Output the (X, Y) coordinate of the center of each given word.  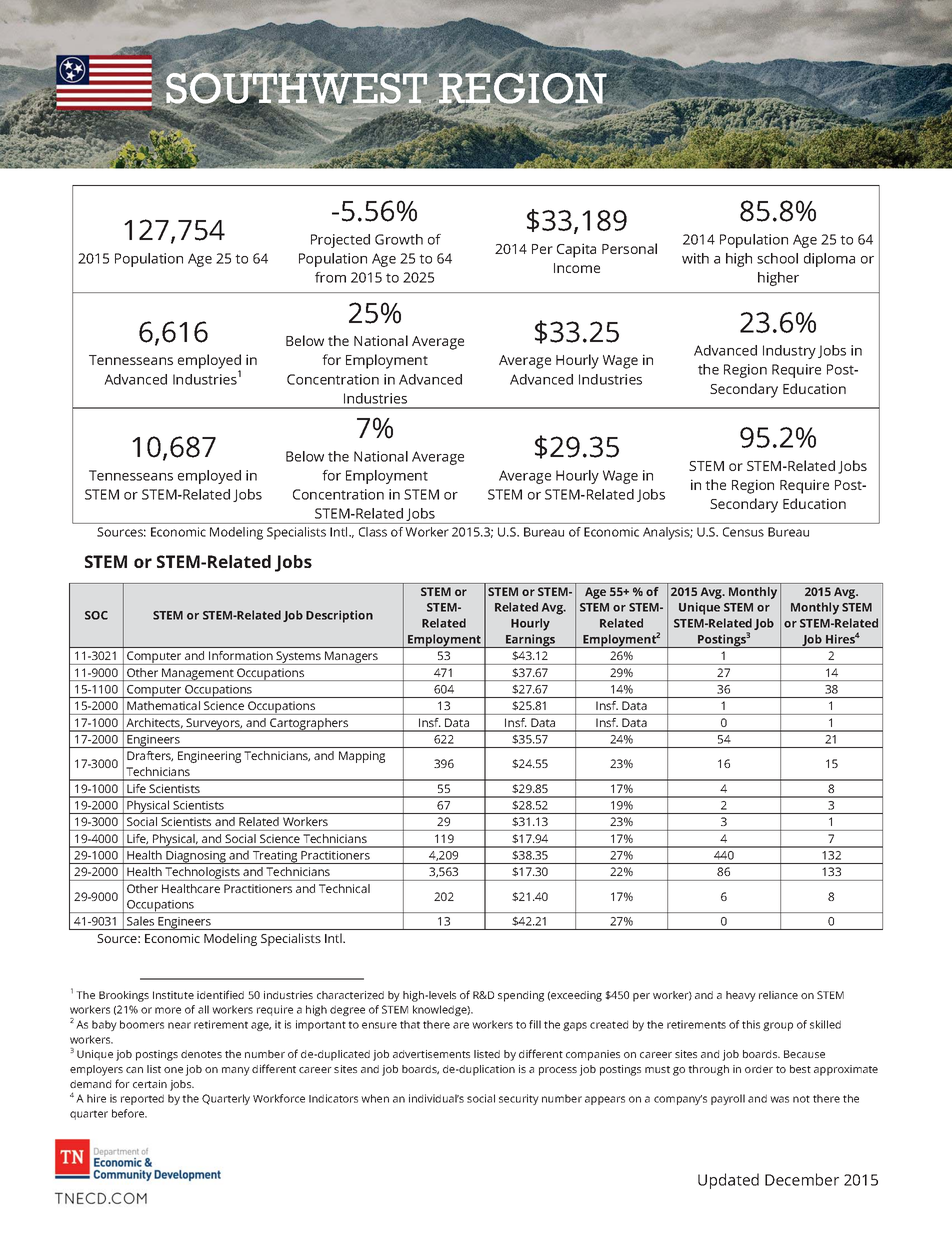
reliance (778, 995)
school (777, 258)
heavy (741, 996)
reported (142, 1099)
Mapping (362, 757)
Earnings (531, 641)
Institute (173, 995)
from (330, 277)
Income (577, 268)
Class (373, 532)
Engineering (209, 757)
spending (521, 996)
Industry (789, 352)
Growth (399, 239)
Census (743, 532)
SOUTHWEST (296, 88)
